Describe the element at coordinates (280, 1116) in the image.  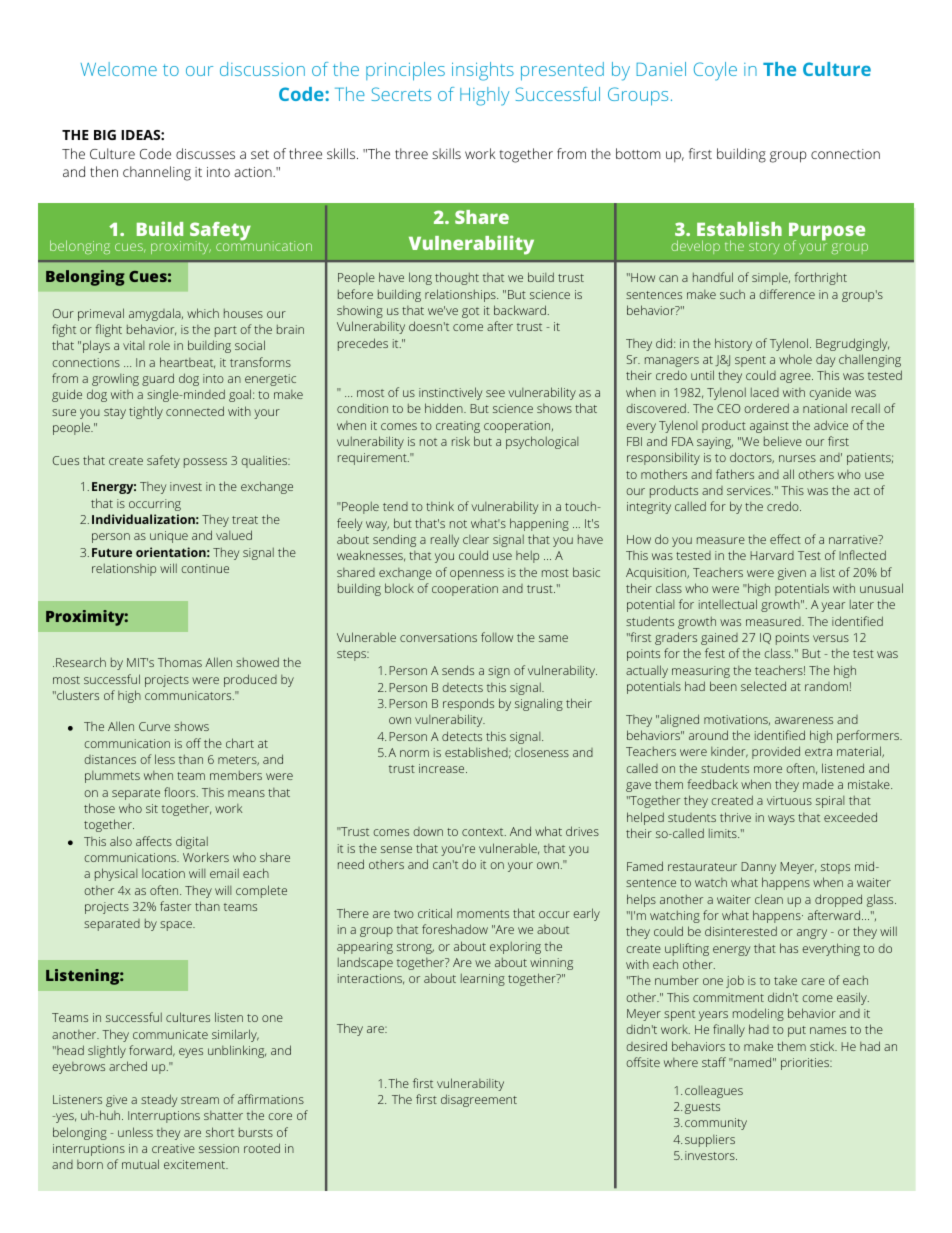
I see `core` at that location.
